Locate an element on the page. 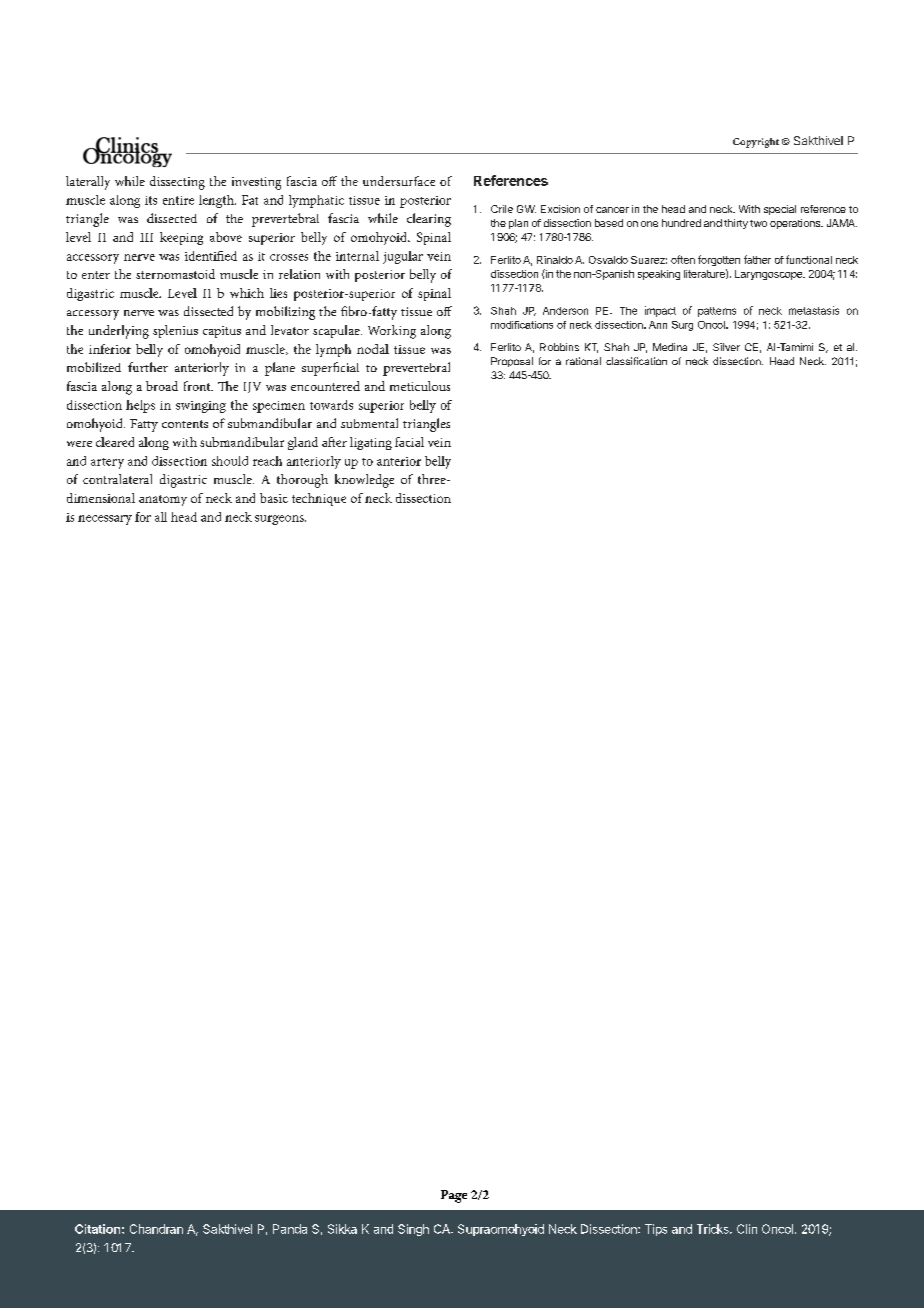 The height and width of the page is (1308, 924). Page is located at coordinates (454, 1196).
